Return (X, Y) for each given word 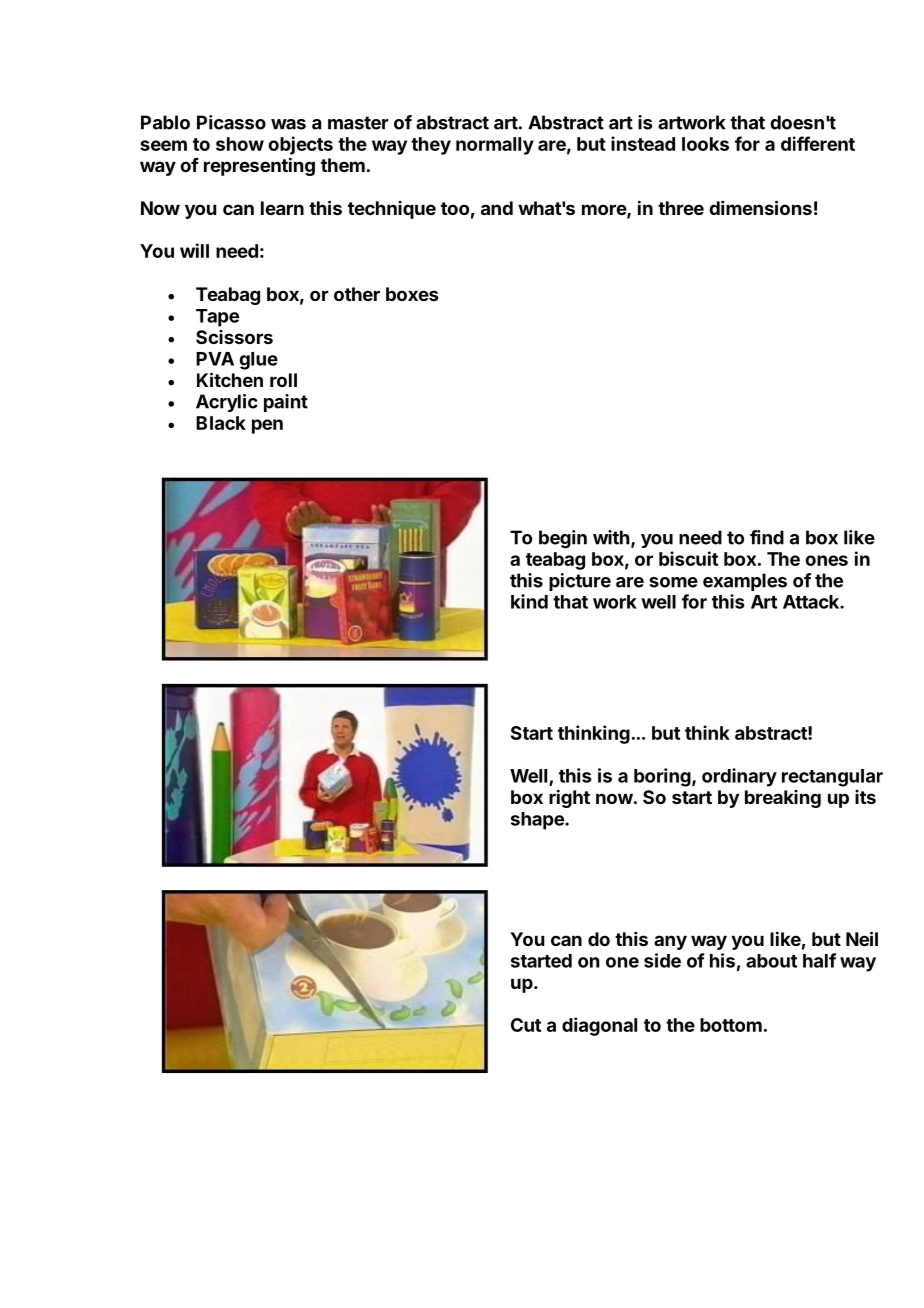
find (767, 537)
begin (563, 539)
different (818, 143)
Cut (526, 1025)
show (240, 144)
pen (267, 426)
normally (495, 146)
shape (538, 821)
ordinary (739, 777)
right (569, 798)
